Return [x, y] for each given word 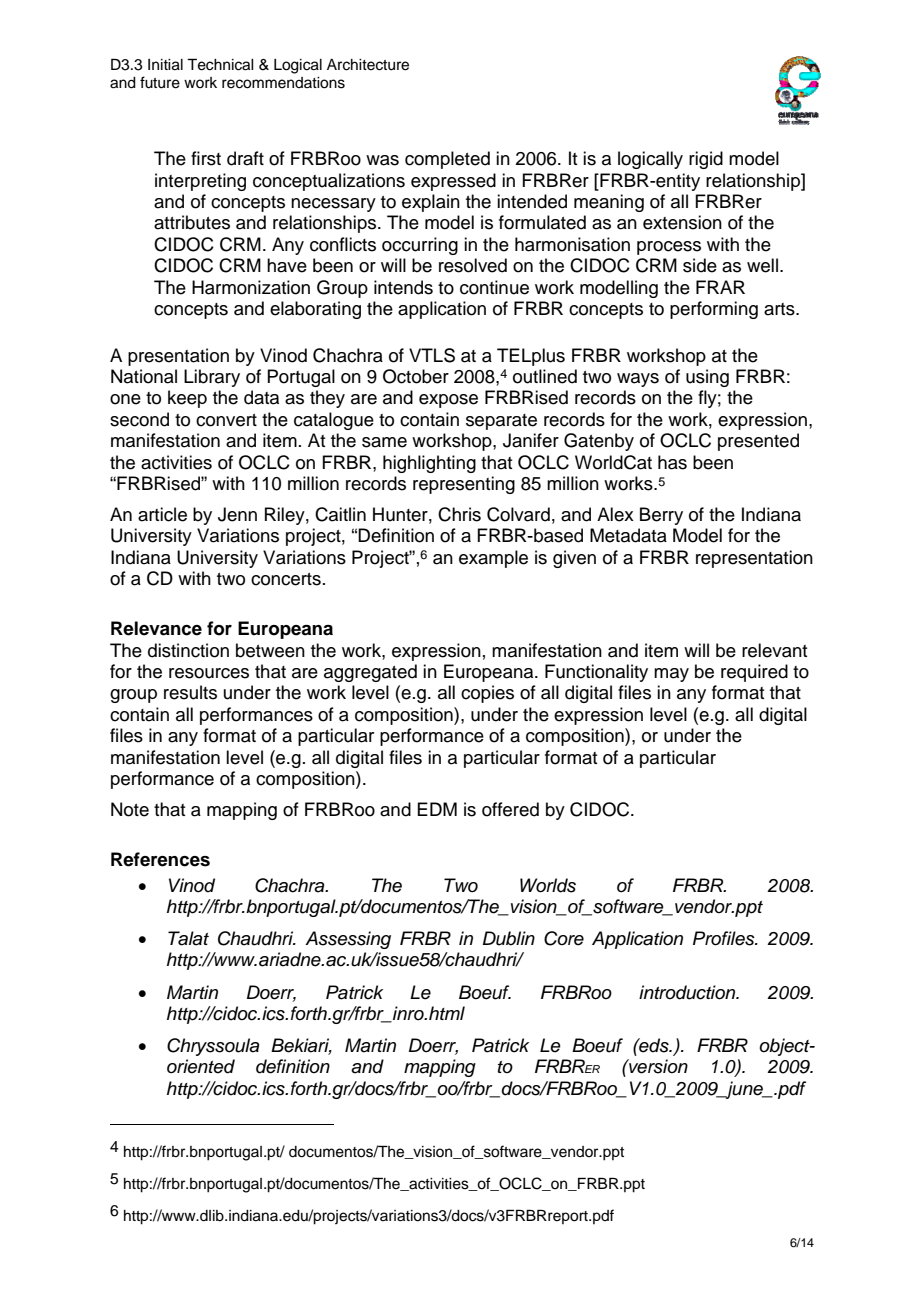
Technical [220, 64]
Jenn [237, 514]
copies [487, 694]
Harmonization [251, 287]
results [190, 692]
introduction [688, 992]
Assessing [348, 940]
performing [714, 310]
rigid [706, 160]
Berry [661, 516]
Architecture [368, 65]
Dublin [509, 938]
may [671, 675]
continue [494, 287]
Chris [459, 514]
